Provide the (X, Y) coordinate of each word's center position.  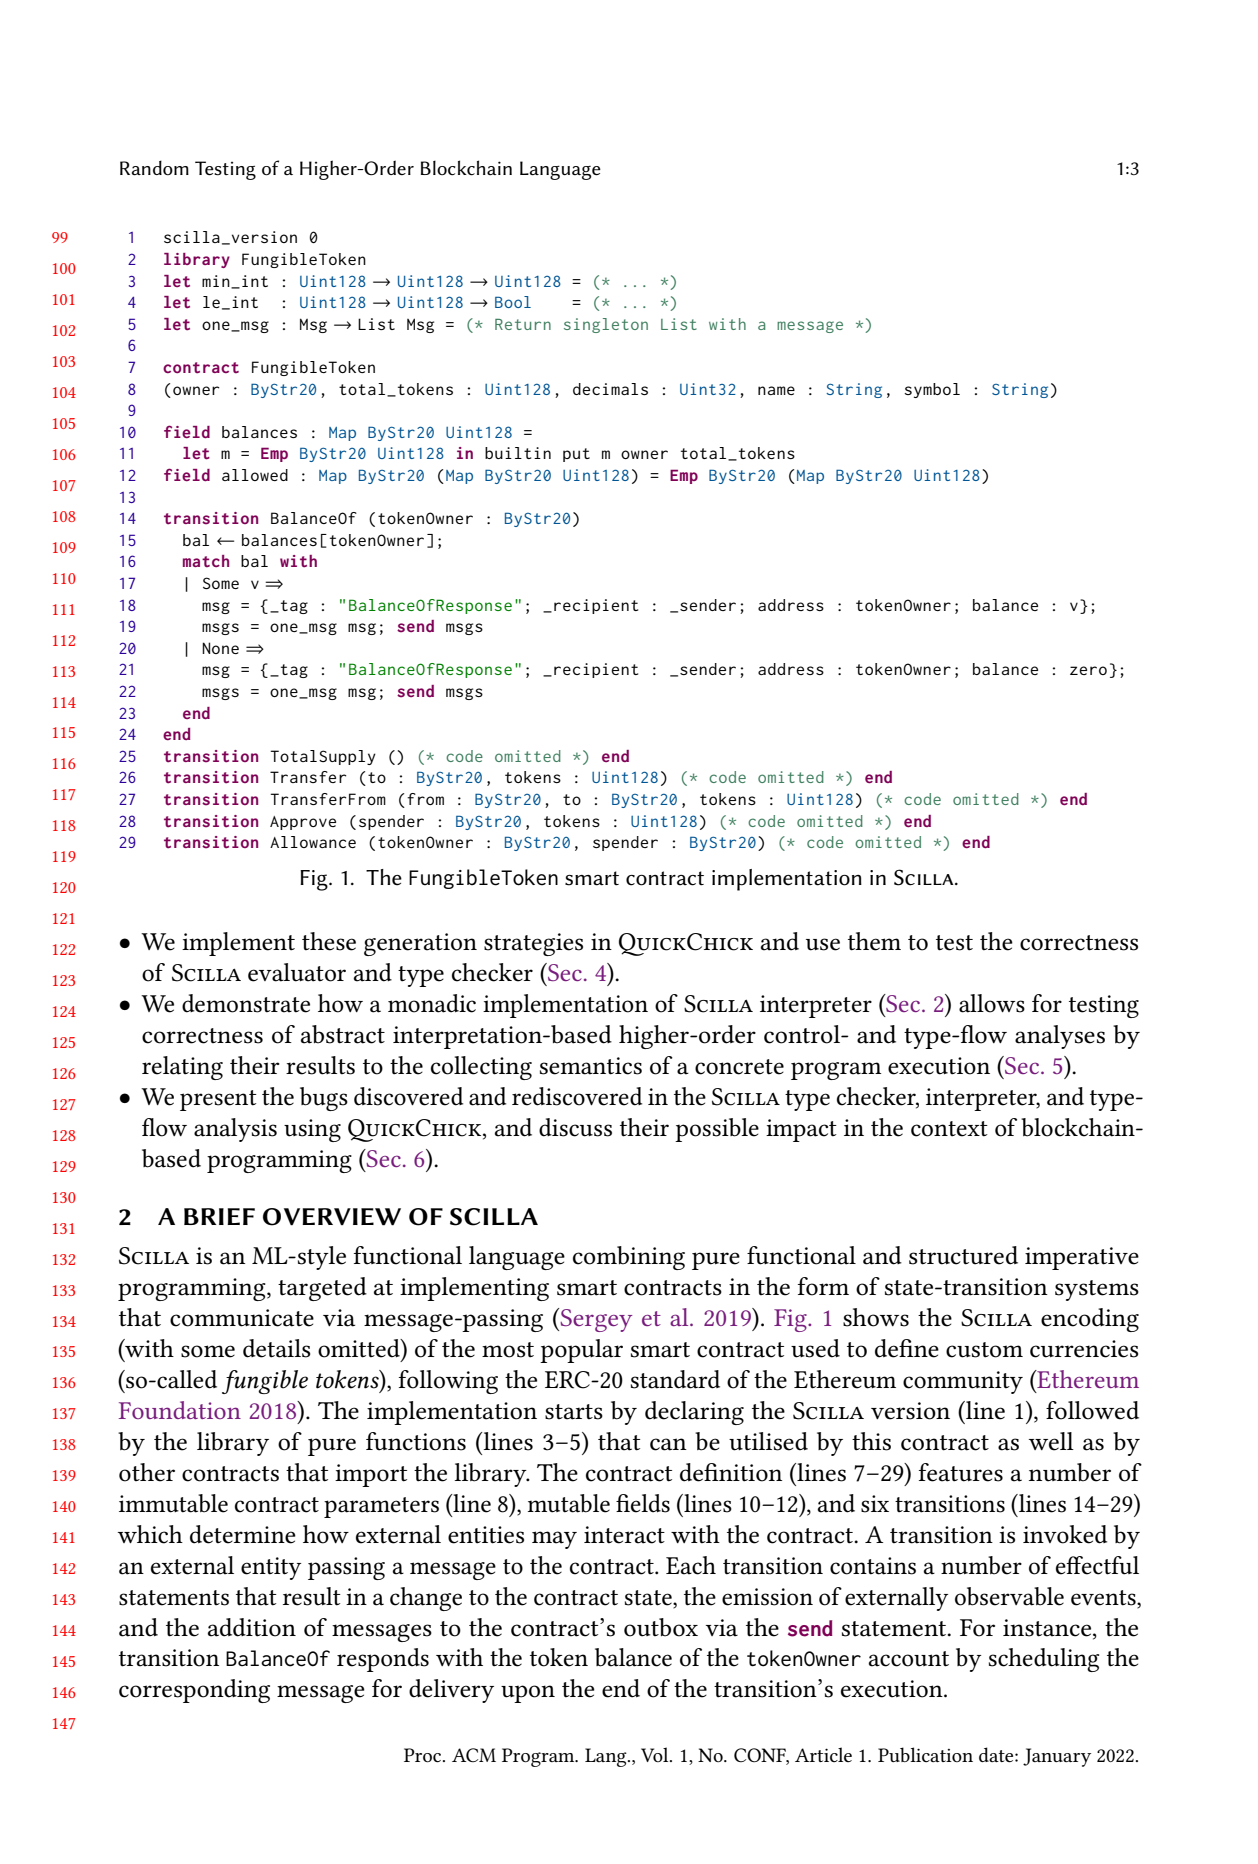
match (206, 561)
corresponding (194, 1691)
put (576, 455)
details (276, 1348)
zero (1088, 670)
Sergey (595, 1320)
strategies (533, 944)
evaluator (297, 972)
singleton (606, 325)
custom (984, 1350)
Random (154, 168)
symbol (932, 390)
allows (992, 1003)
